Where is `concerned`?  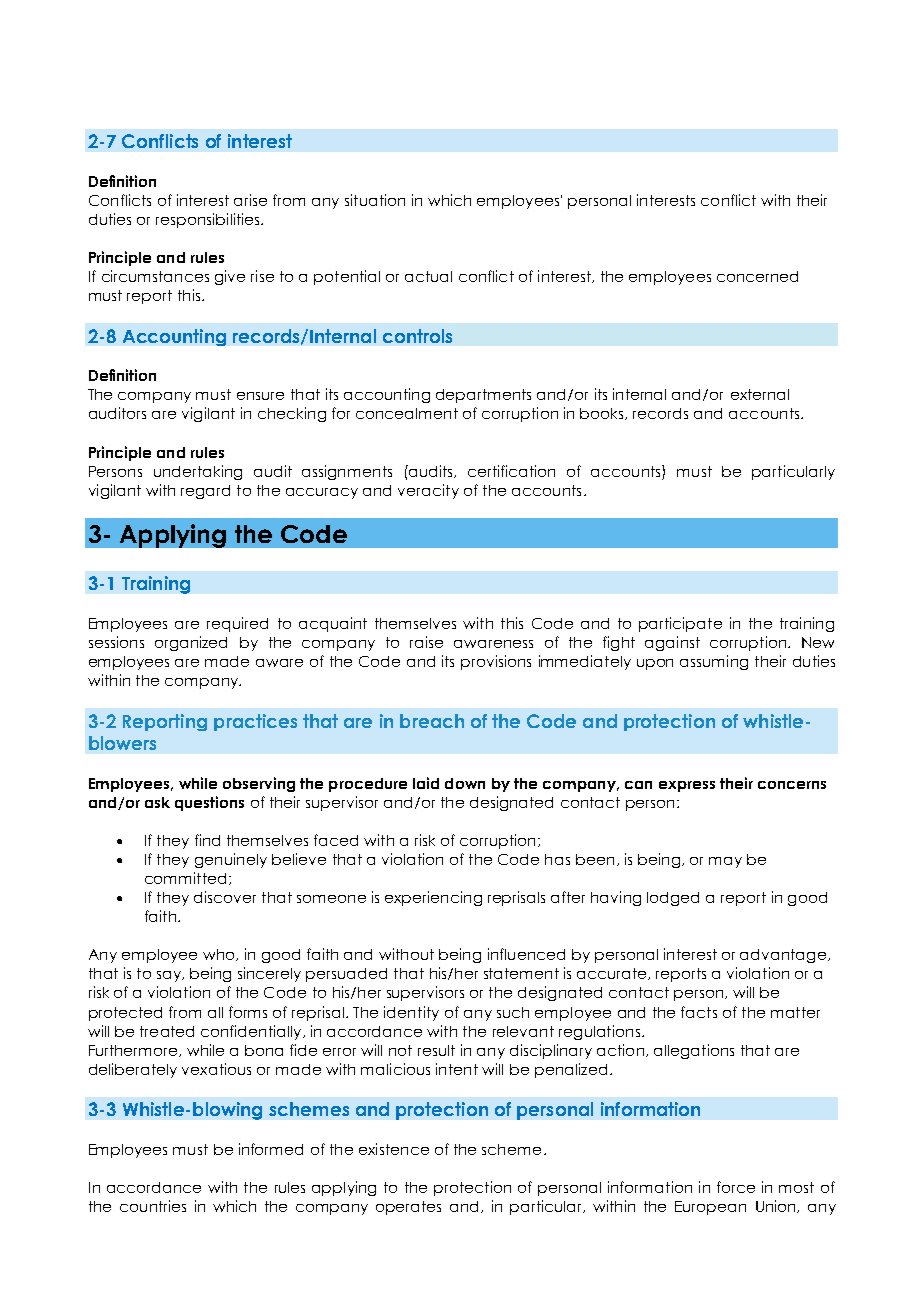
concerned is located at coordinates (757, 276).
